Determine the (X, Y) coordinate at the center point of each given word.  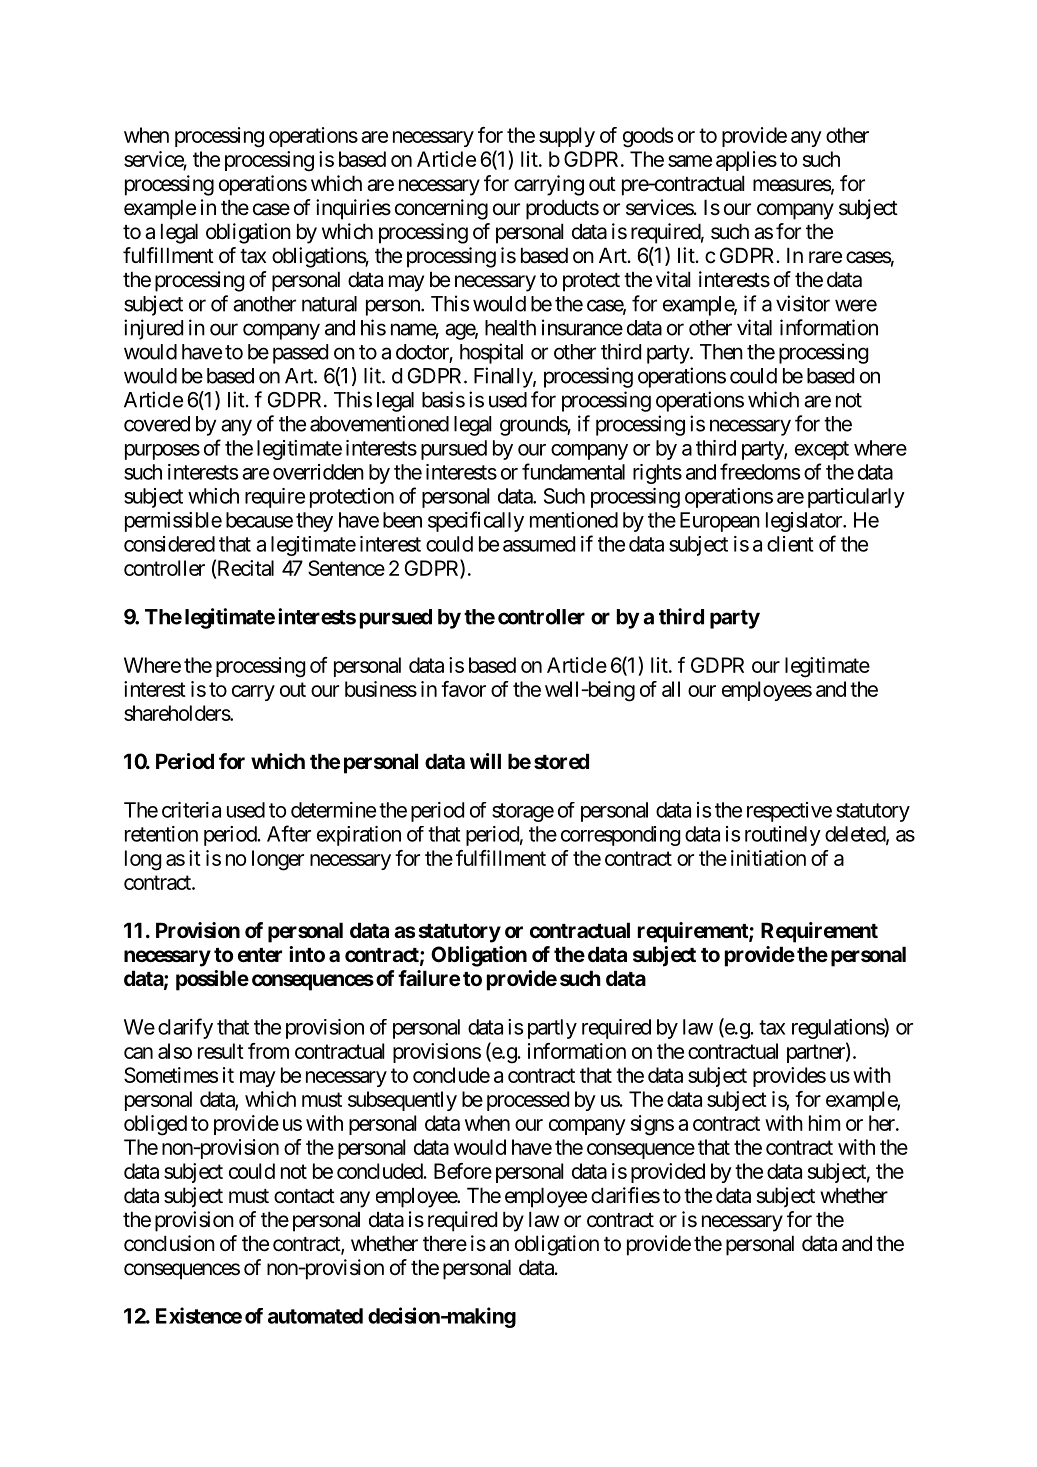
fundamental (573, 471)
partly (552, 1029)
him (825, 1123)
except (822, 450)
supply (567, 137)
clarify (185, 1028)
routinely (783, 836)
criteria (191, 810)
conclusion (169, 1243)
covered (157, 424)
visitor (803, 303)
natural (329, 304)
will (485, 761)
